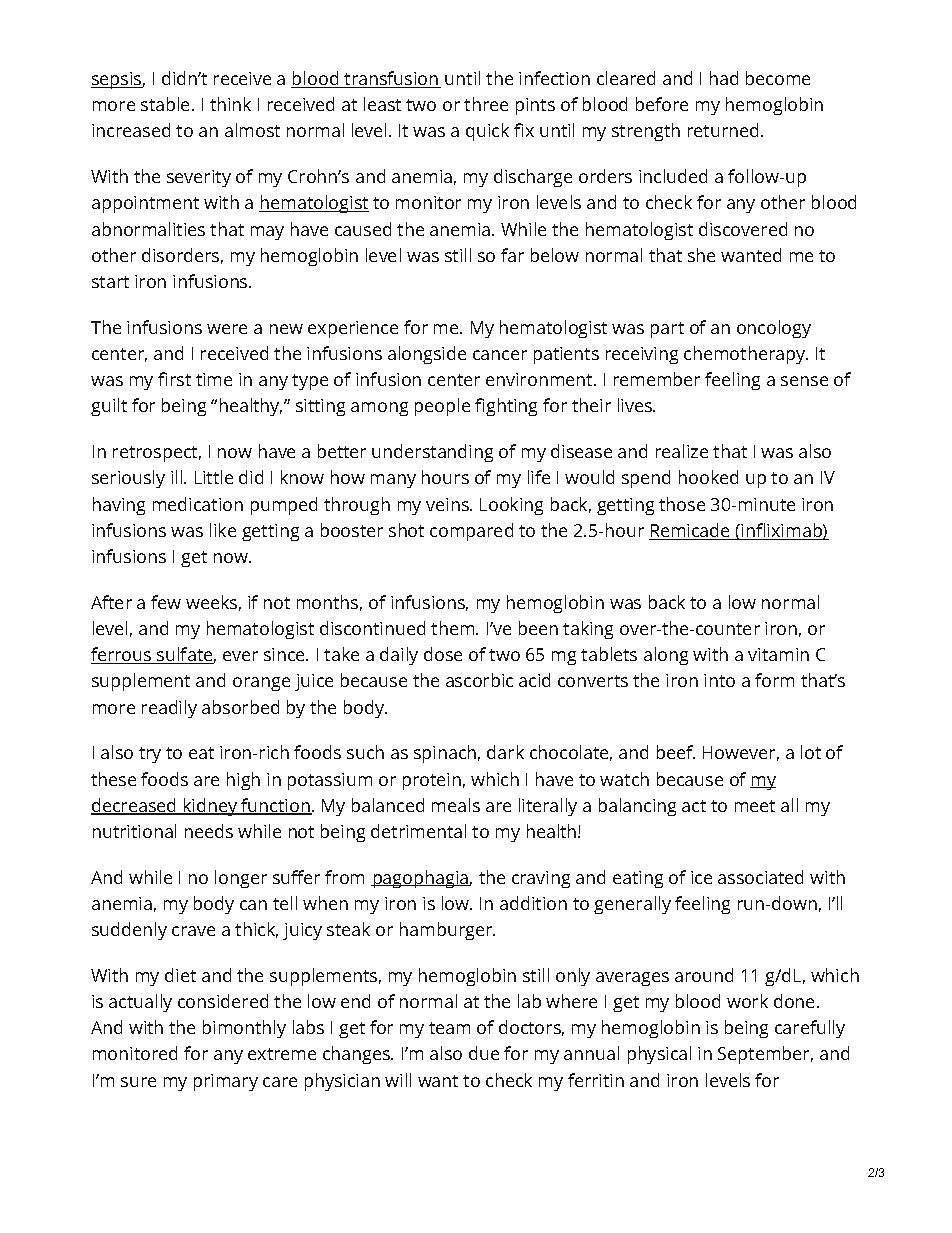  Describe the element at coordinates (486, 104) in the image. I see `three` at that location.
